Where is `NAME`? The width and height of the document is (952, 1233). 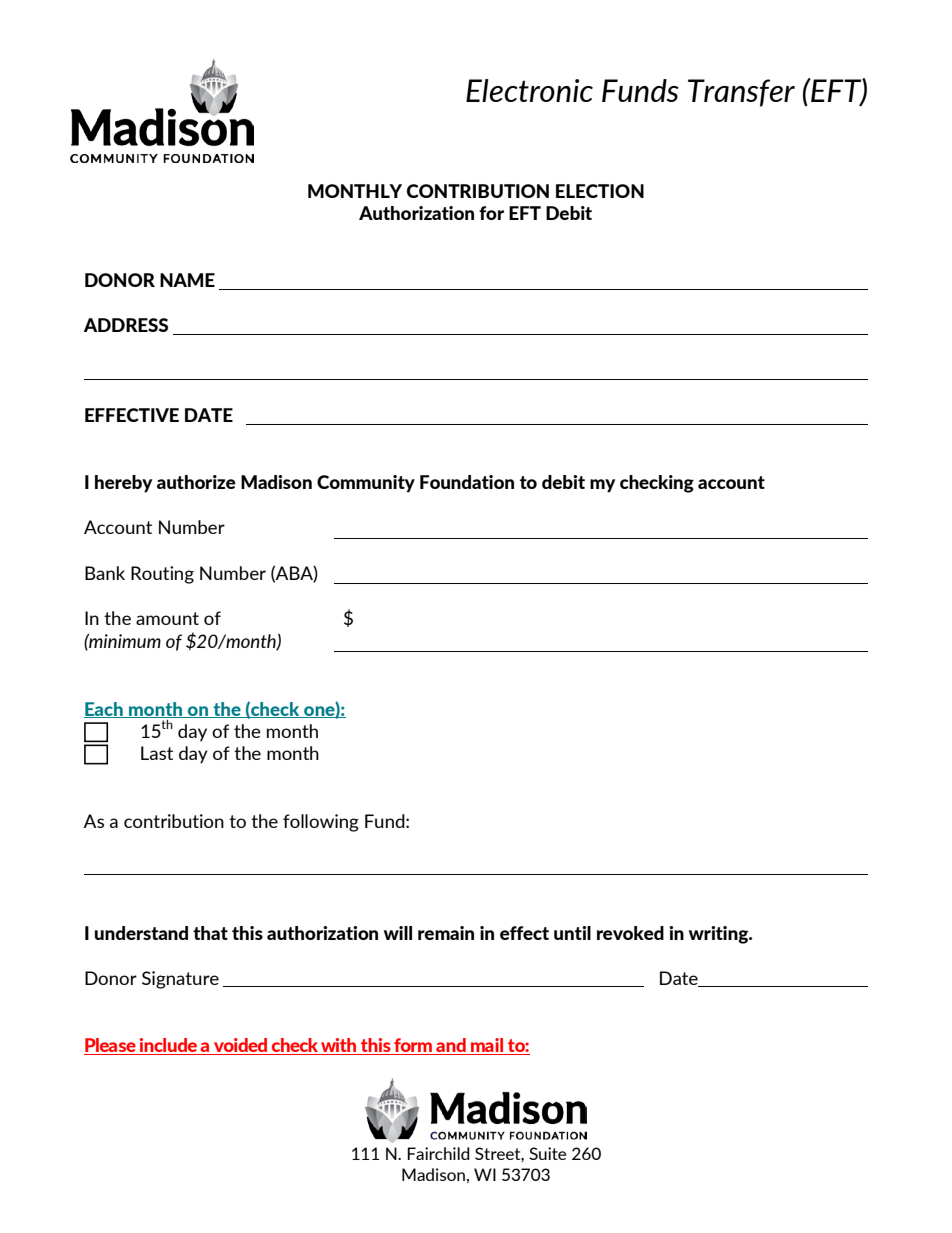 NAME is located at coordinates (187, 280).
